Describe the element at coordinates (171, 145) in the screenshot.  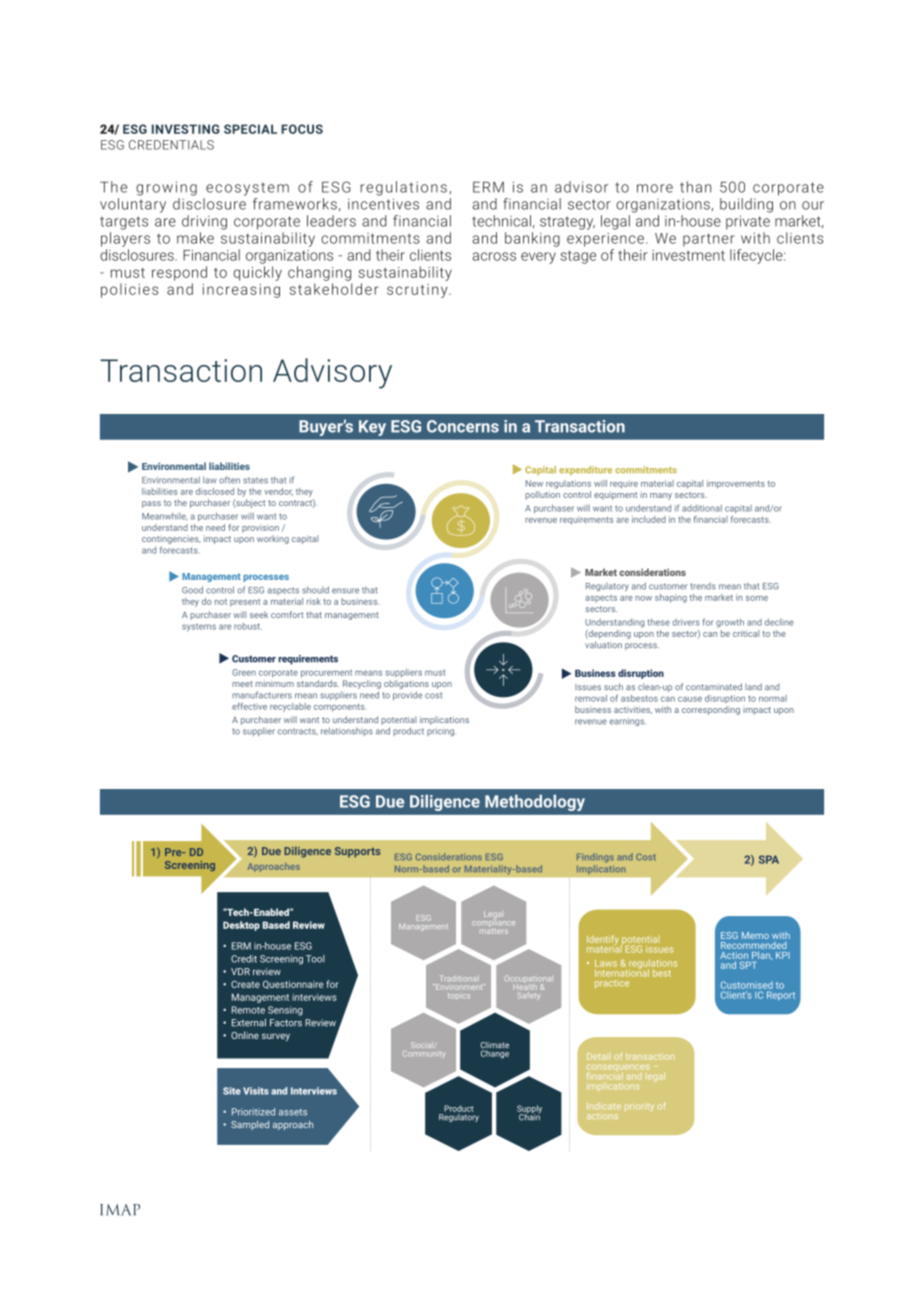
I see `CREDENTIALS` at that location.
